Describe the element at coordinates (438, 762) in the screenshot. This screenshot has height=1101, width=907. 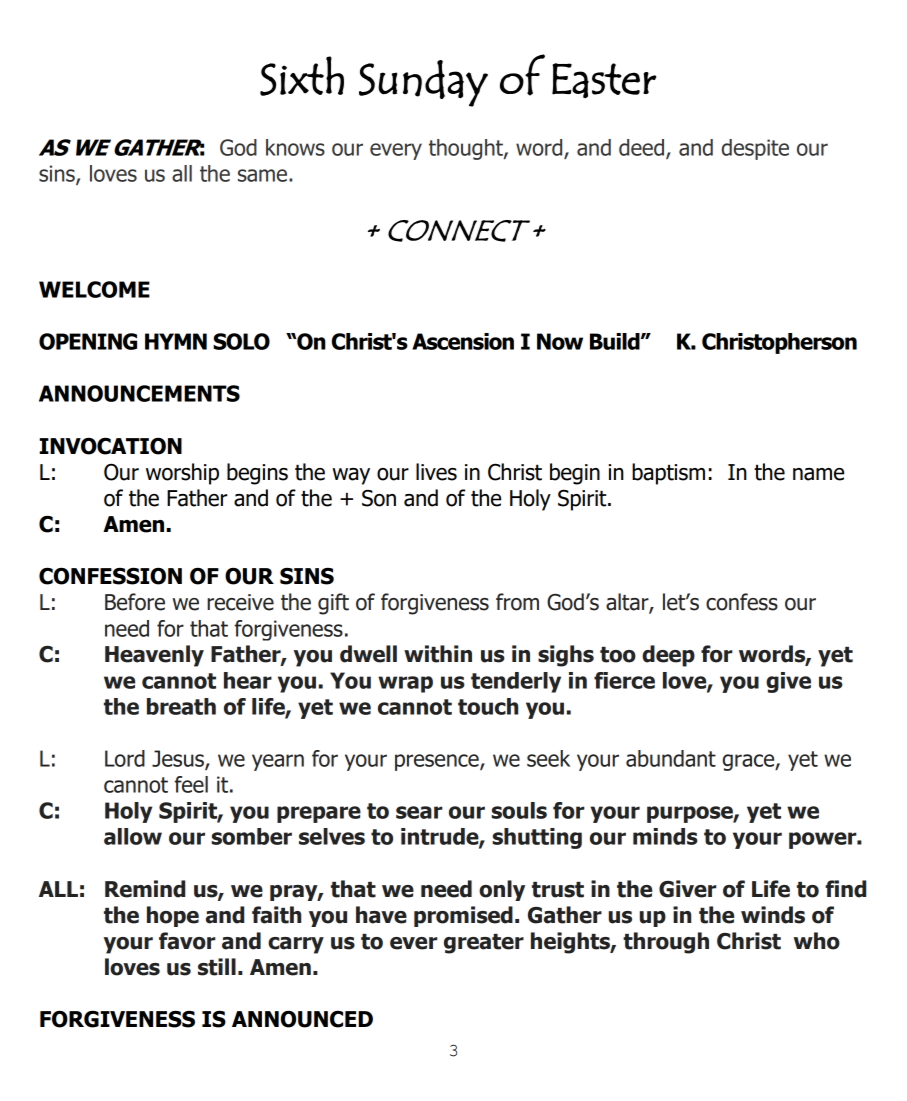
I see `presence` at that location.
